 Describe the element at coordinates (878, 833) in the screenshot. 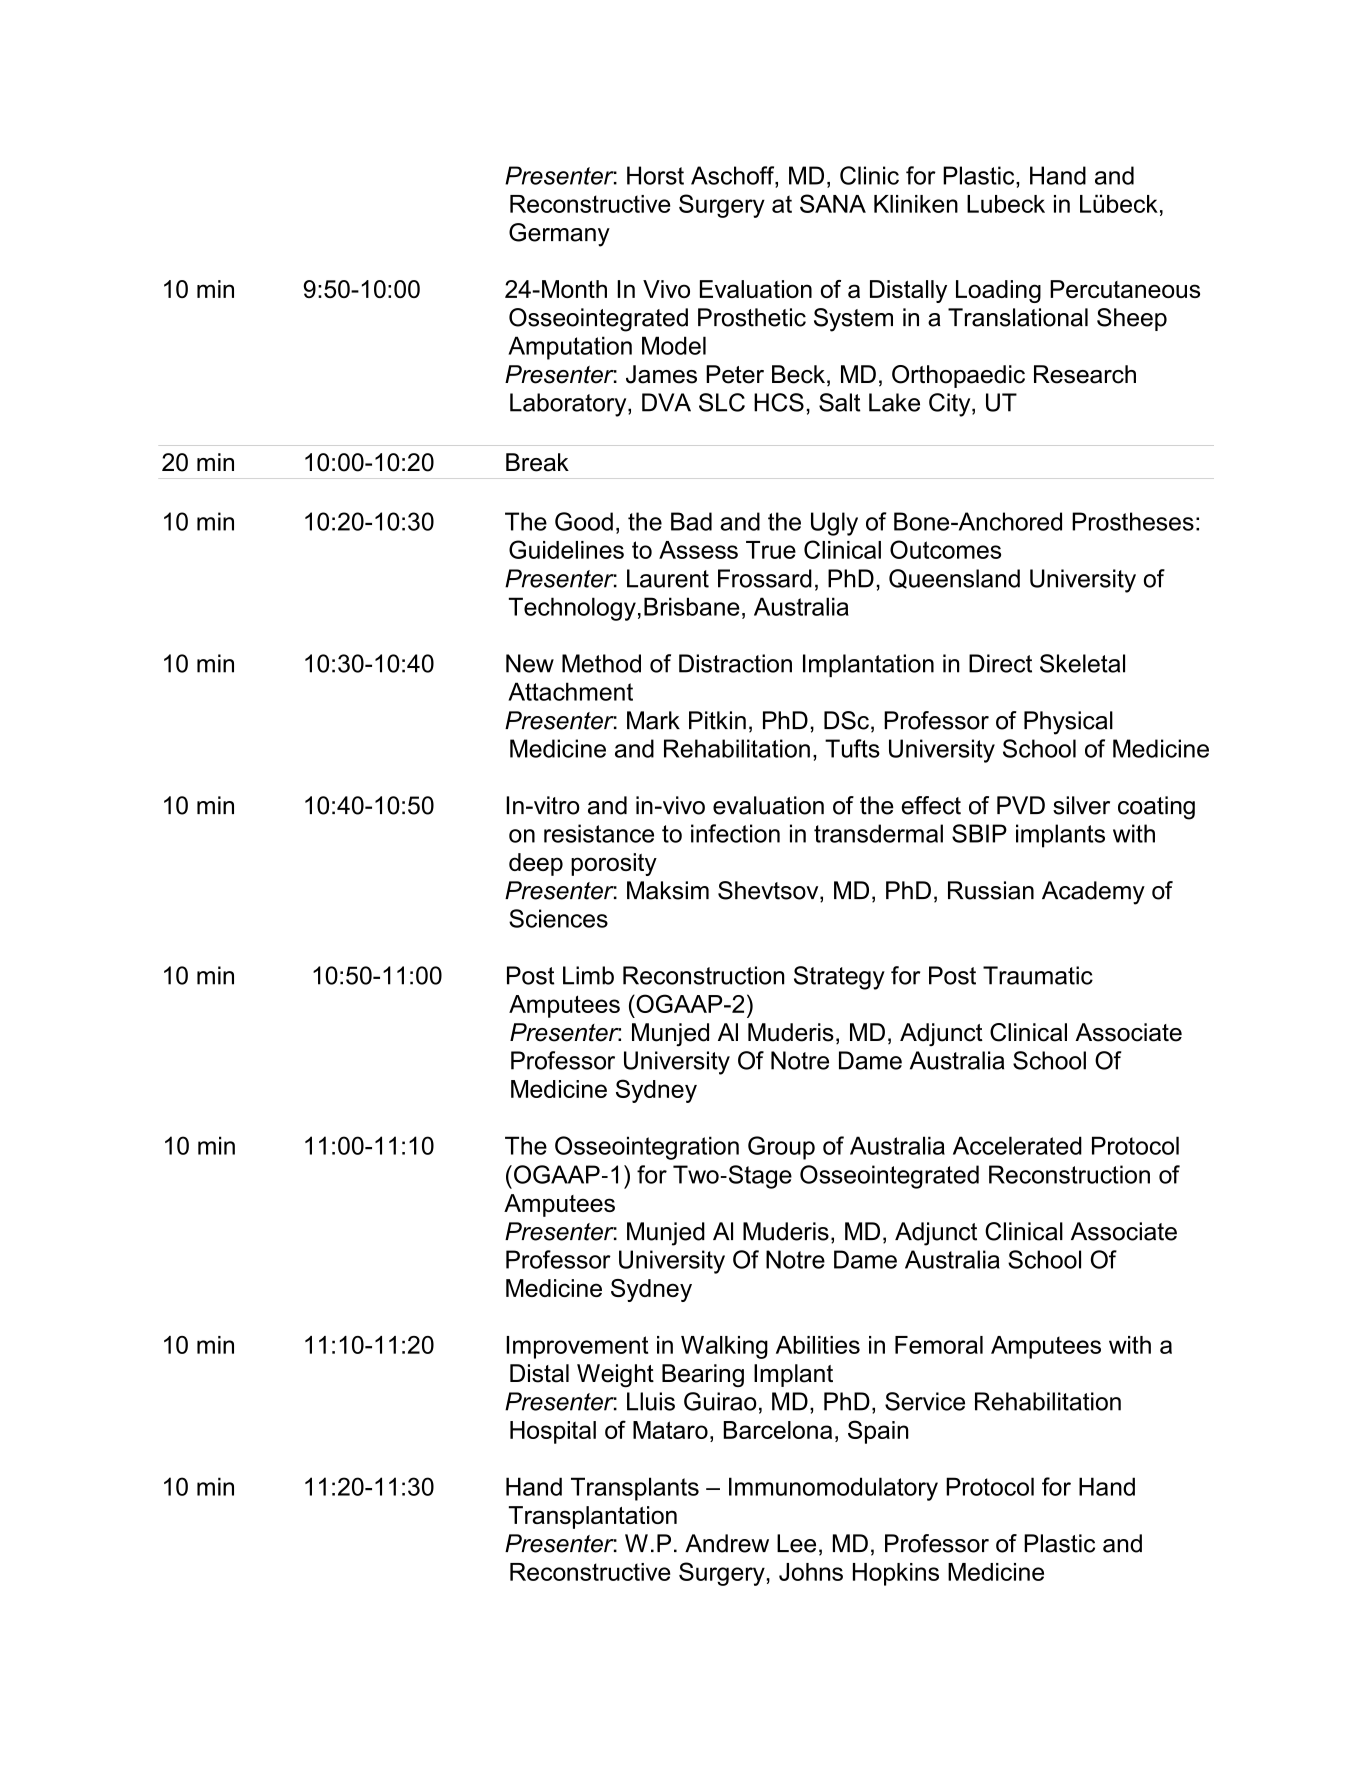

I see `transdermal` at that location.
